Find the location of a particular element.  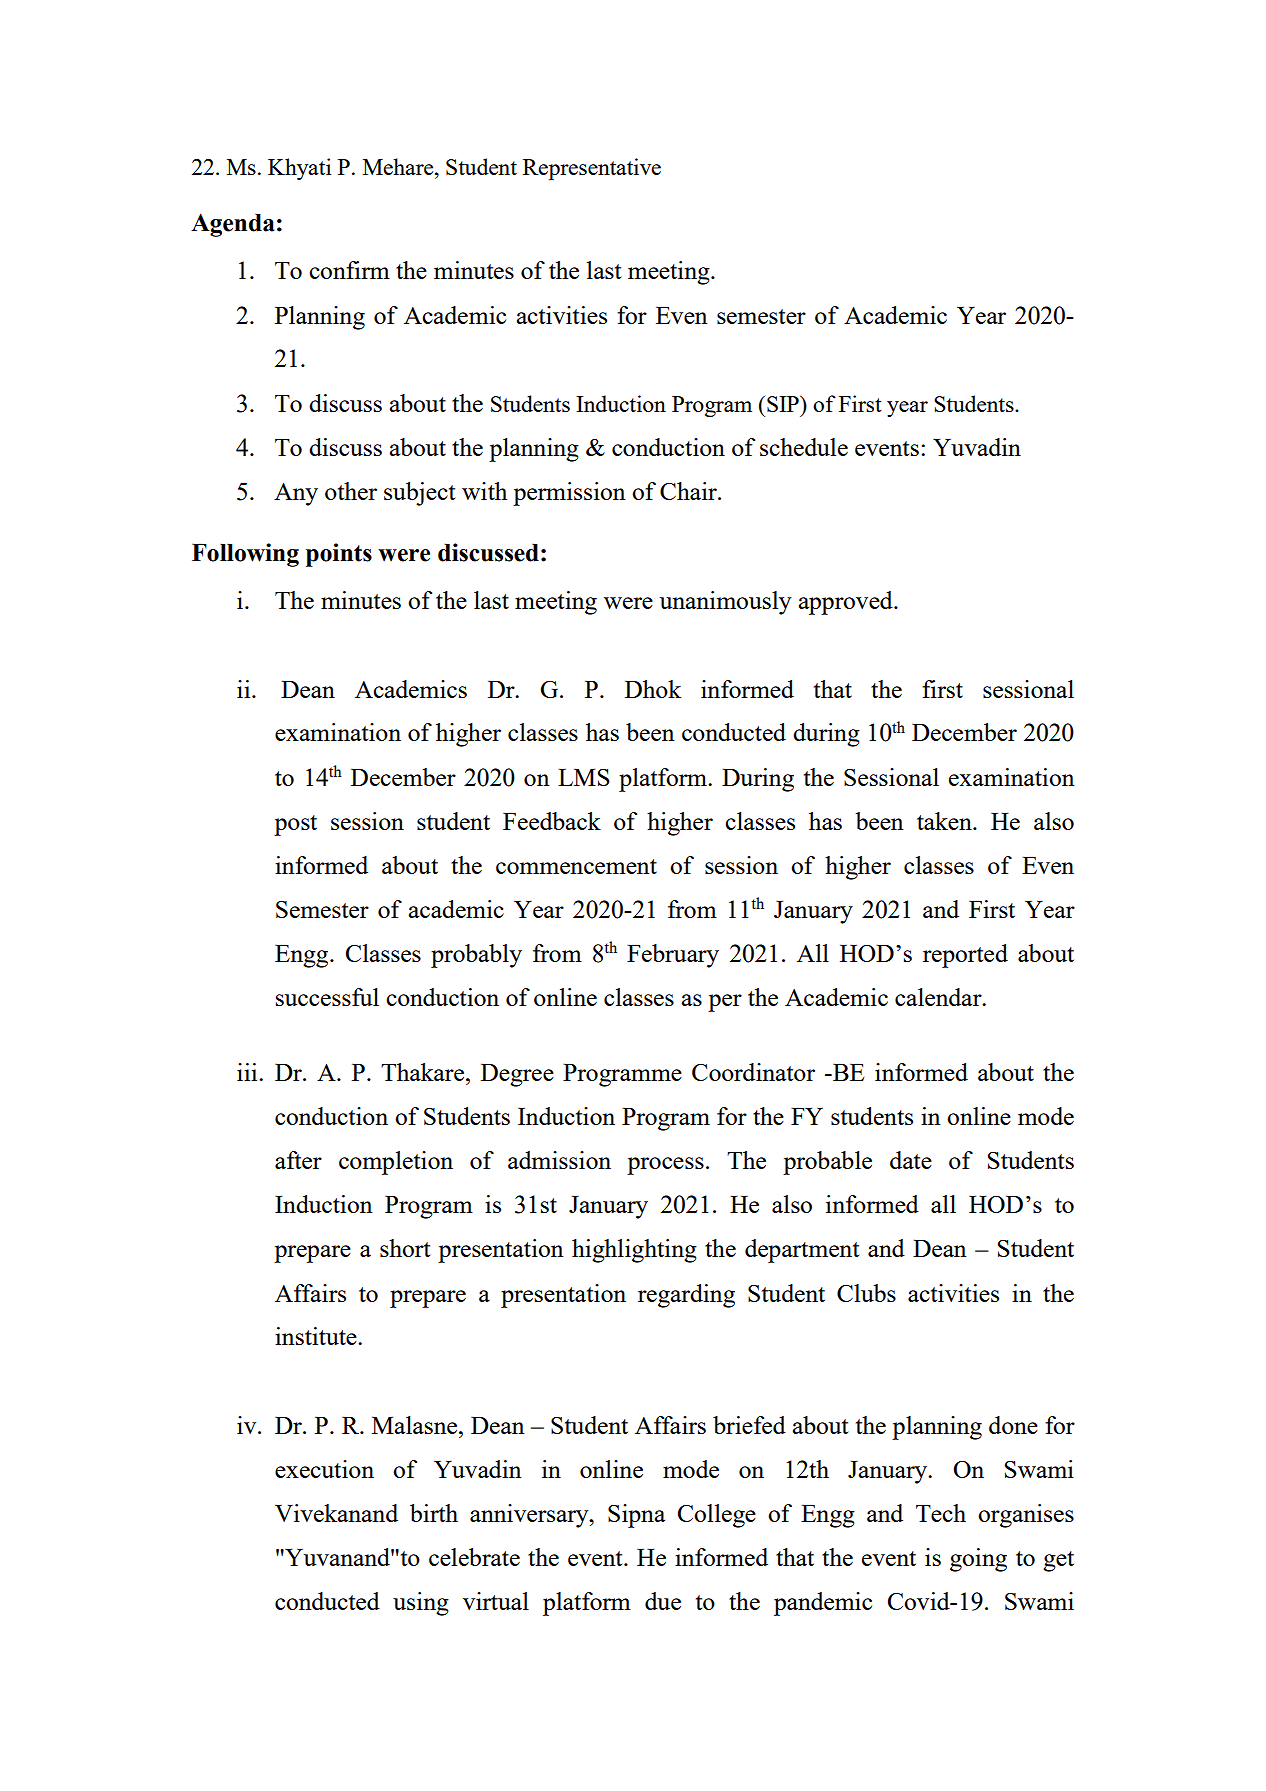

schedule is located at coordinates (804, 447).
